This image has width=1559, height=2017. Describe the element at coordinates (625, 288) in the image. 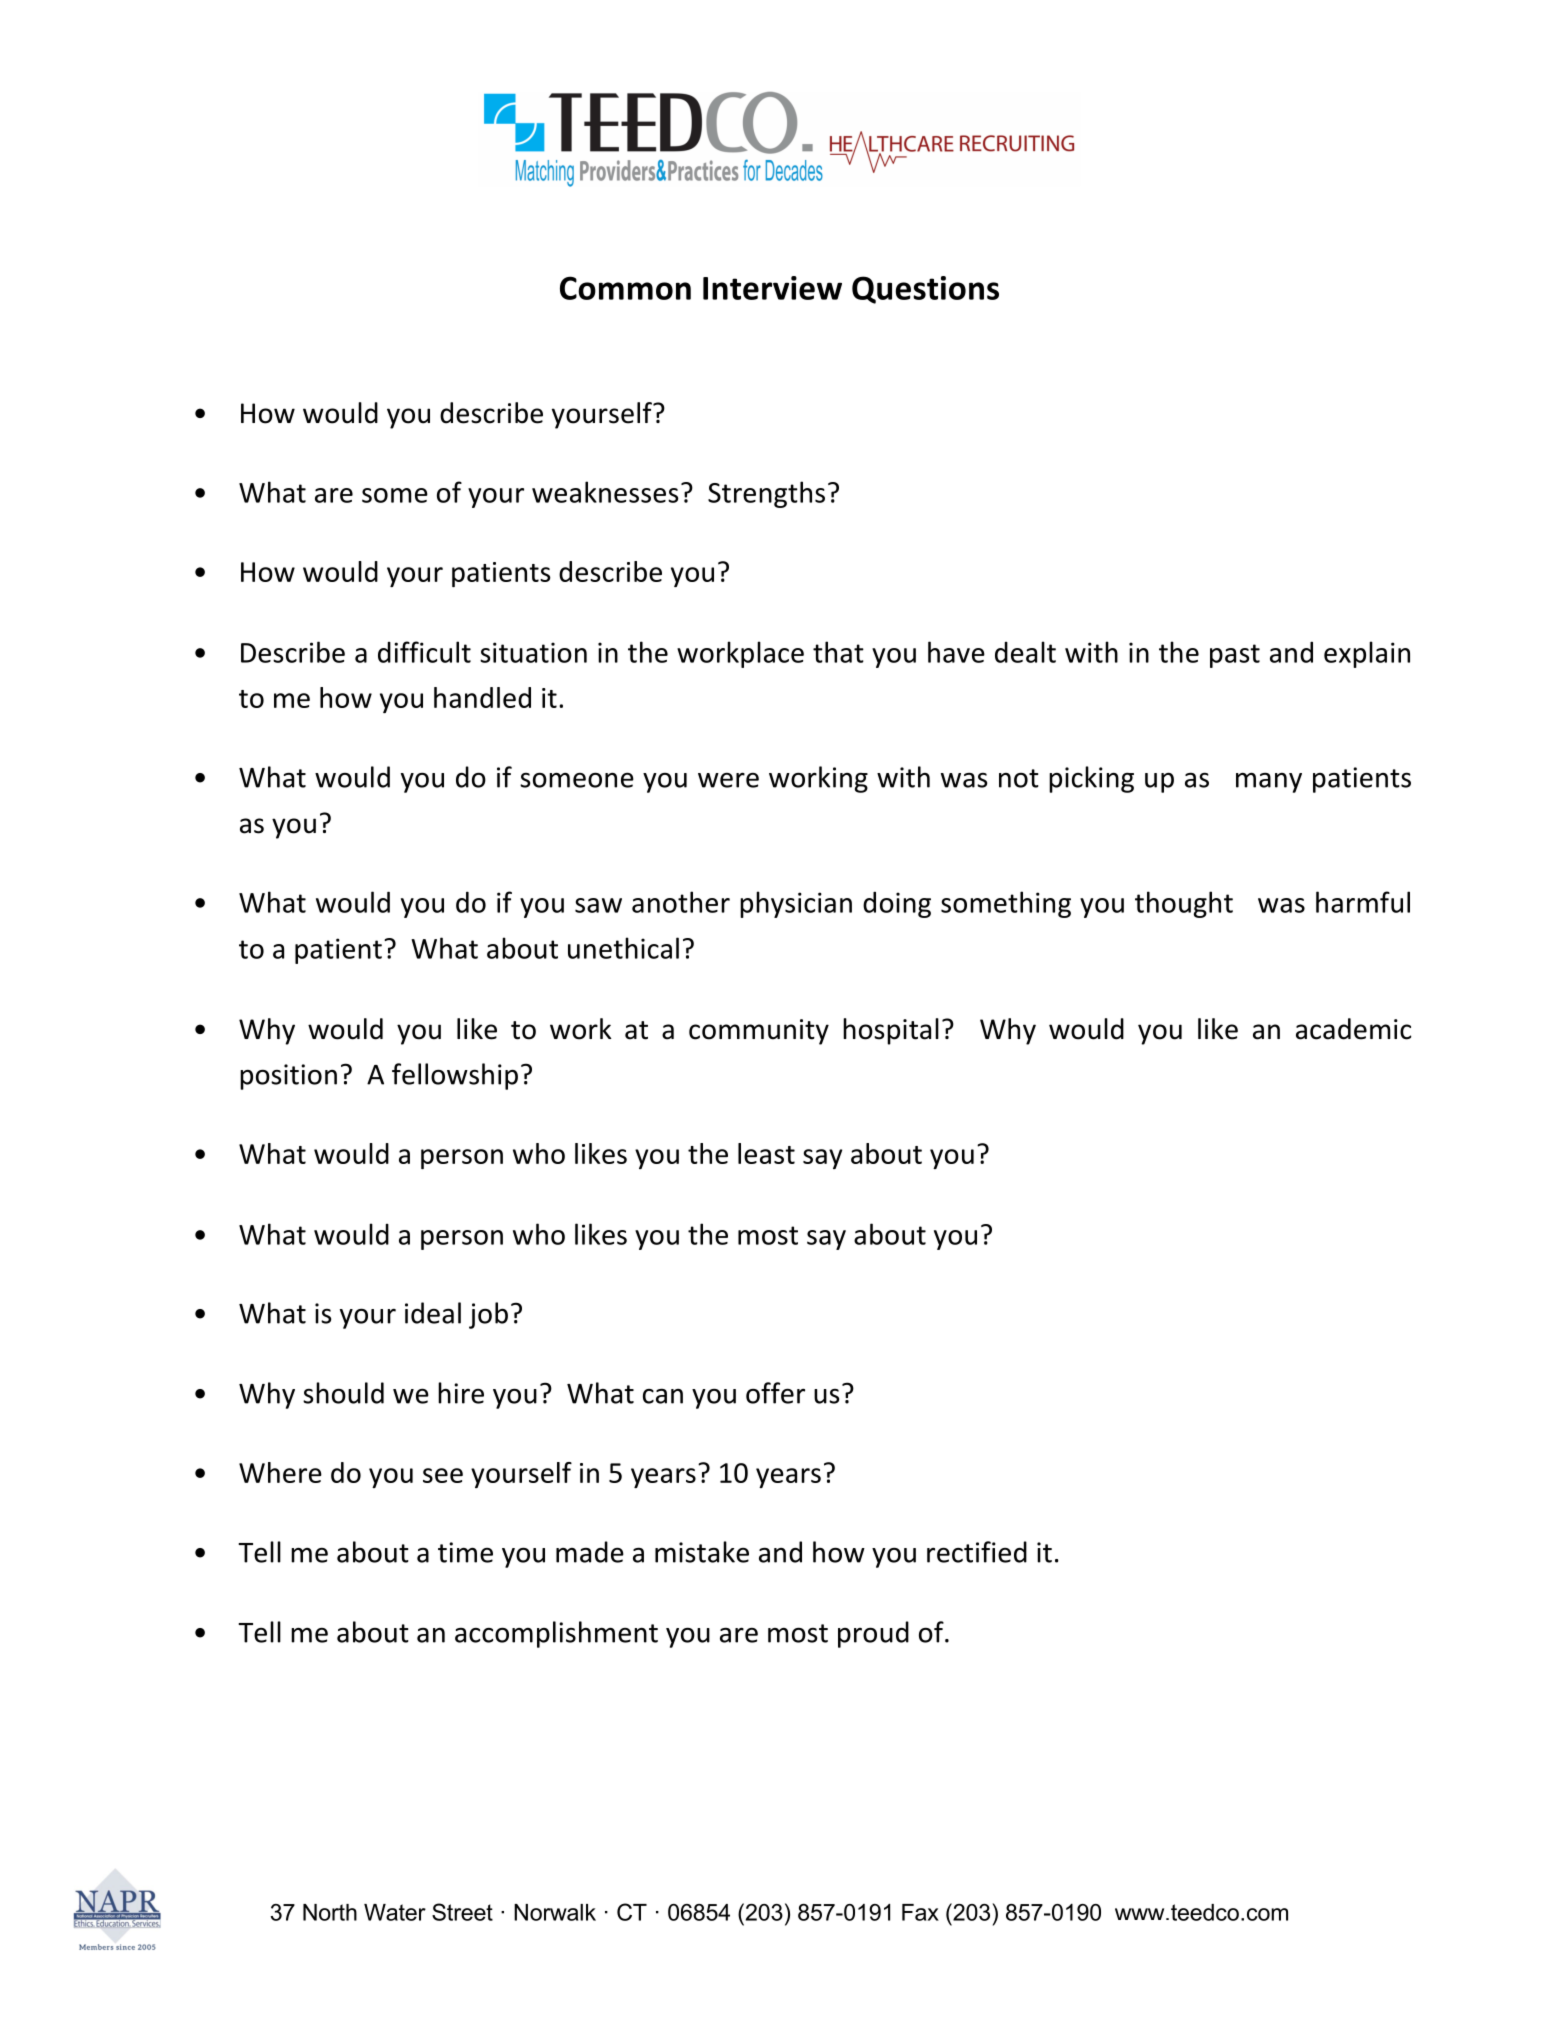

I see `Common` at that location.
